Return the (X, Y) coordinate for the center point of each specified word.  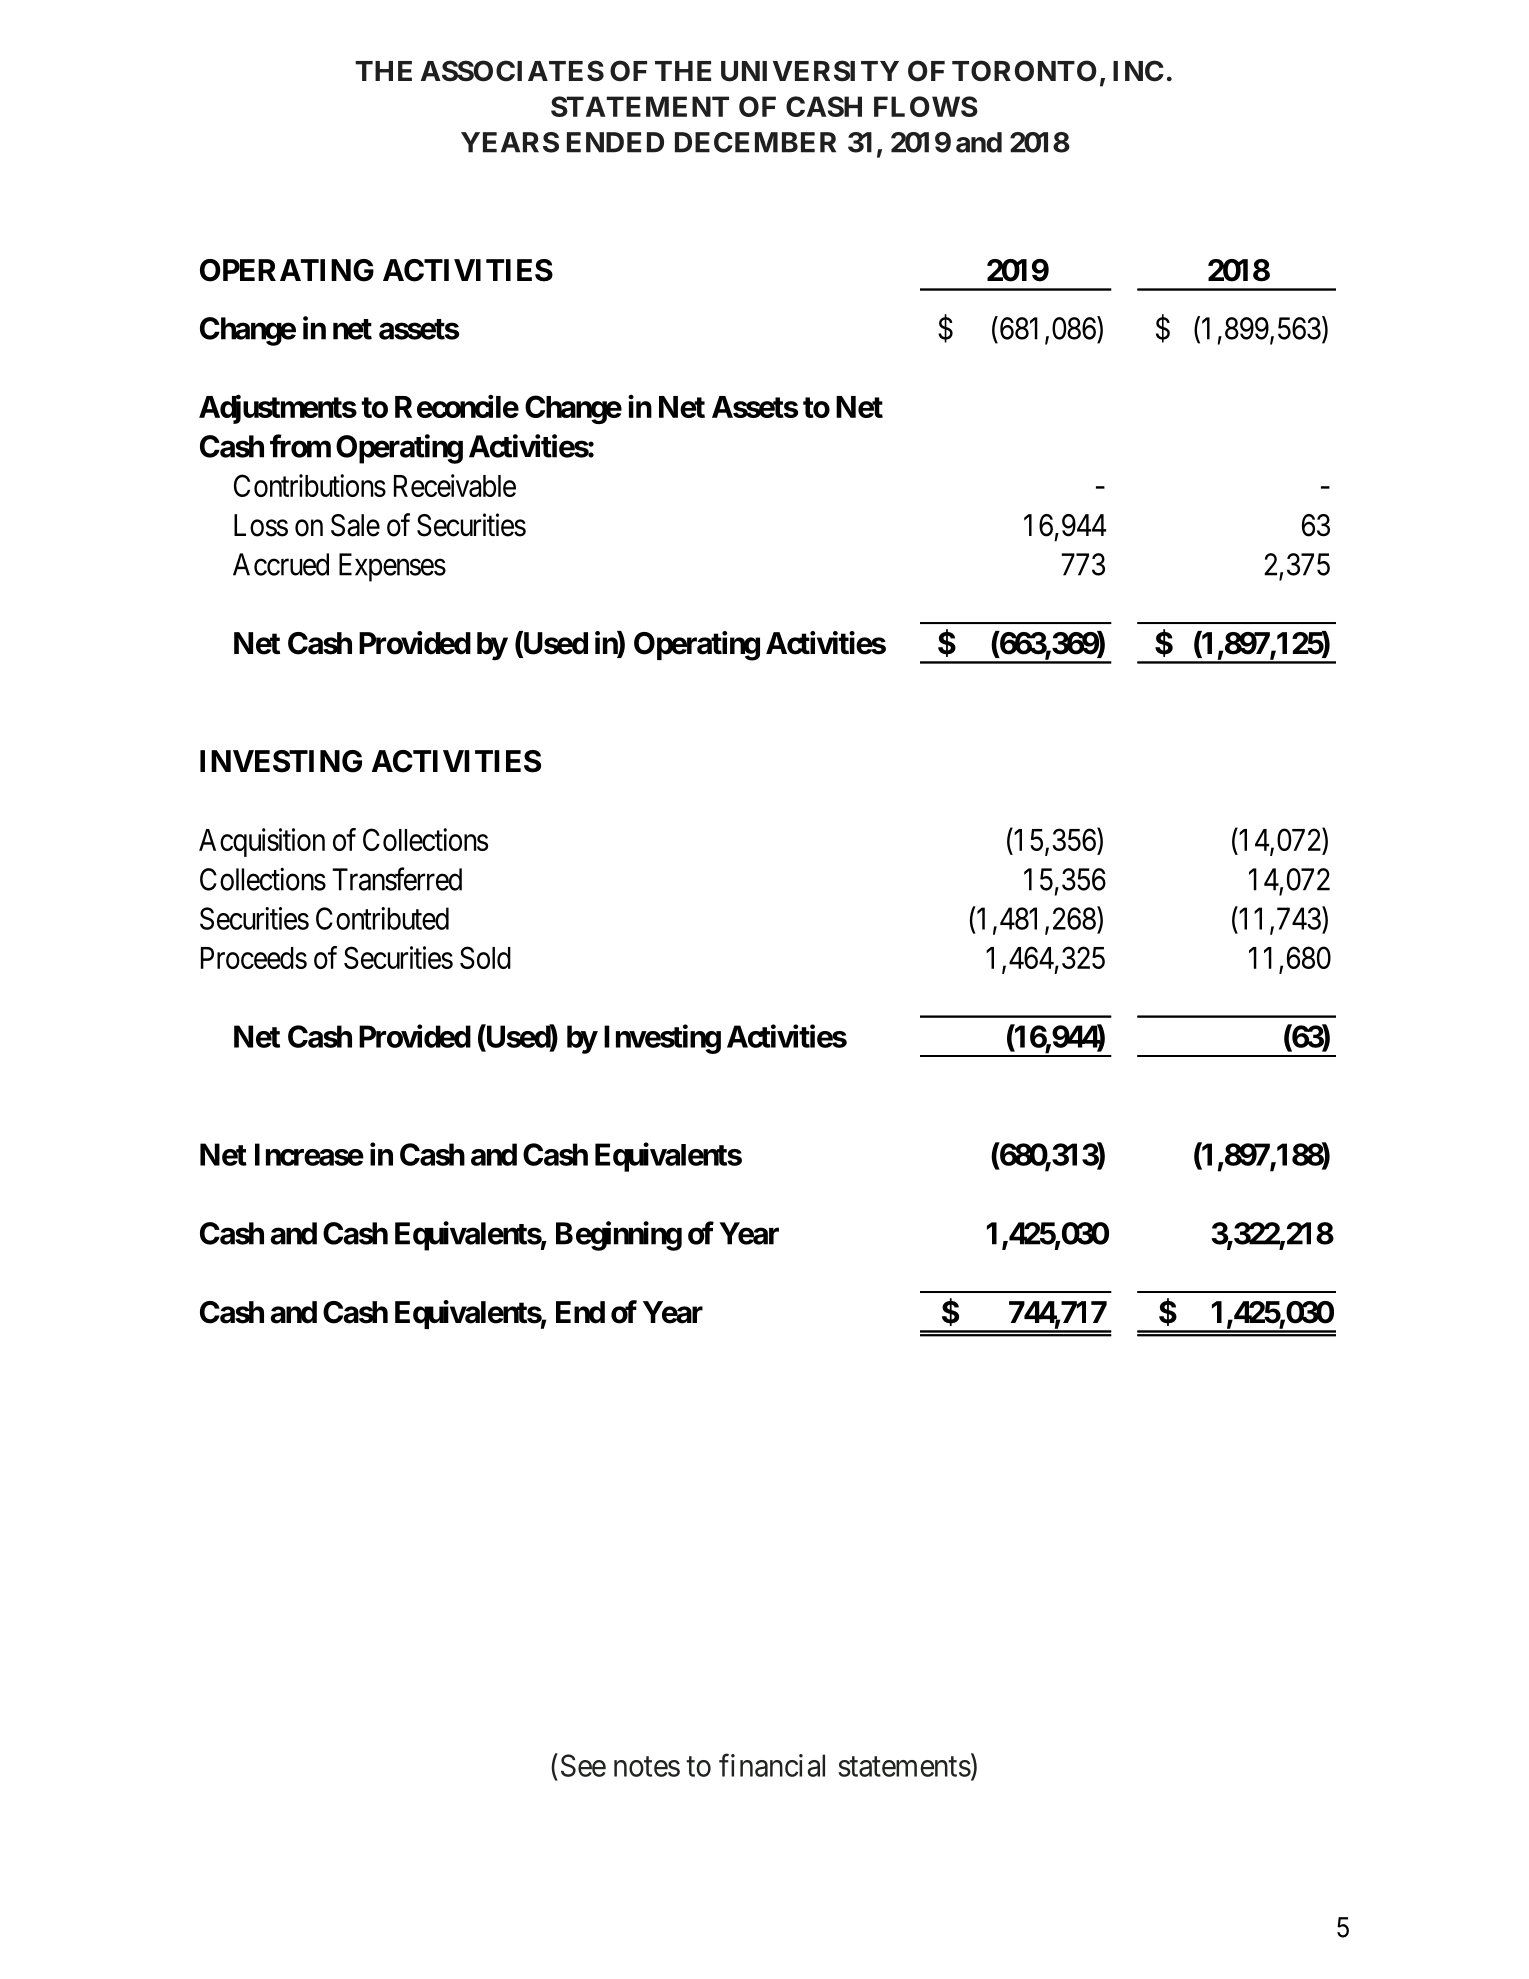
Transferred (397, 879)
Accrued (281, 564)
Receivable (455, 485)
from (300, 446)
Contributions (310, 485)
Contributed (382, 918)
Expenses (392, 567)
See (583, 1765)
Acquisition (262, 842)
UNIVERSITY (810, 71)
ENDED (615, 142)
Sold (485, 957)
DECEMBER (755, 142)
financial (772, 1765)
